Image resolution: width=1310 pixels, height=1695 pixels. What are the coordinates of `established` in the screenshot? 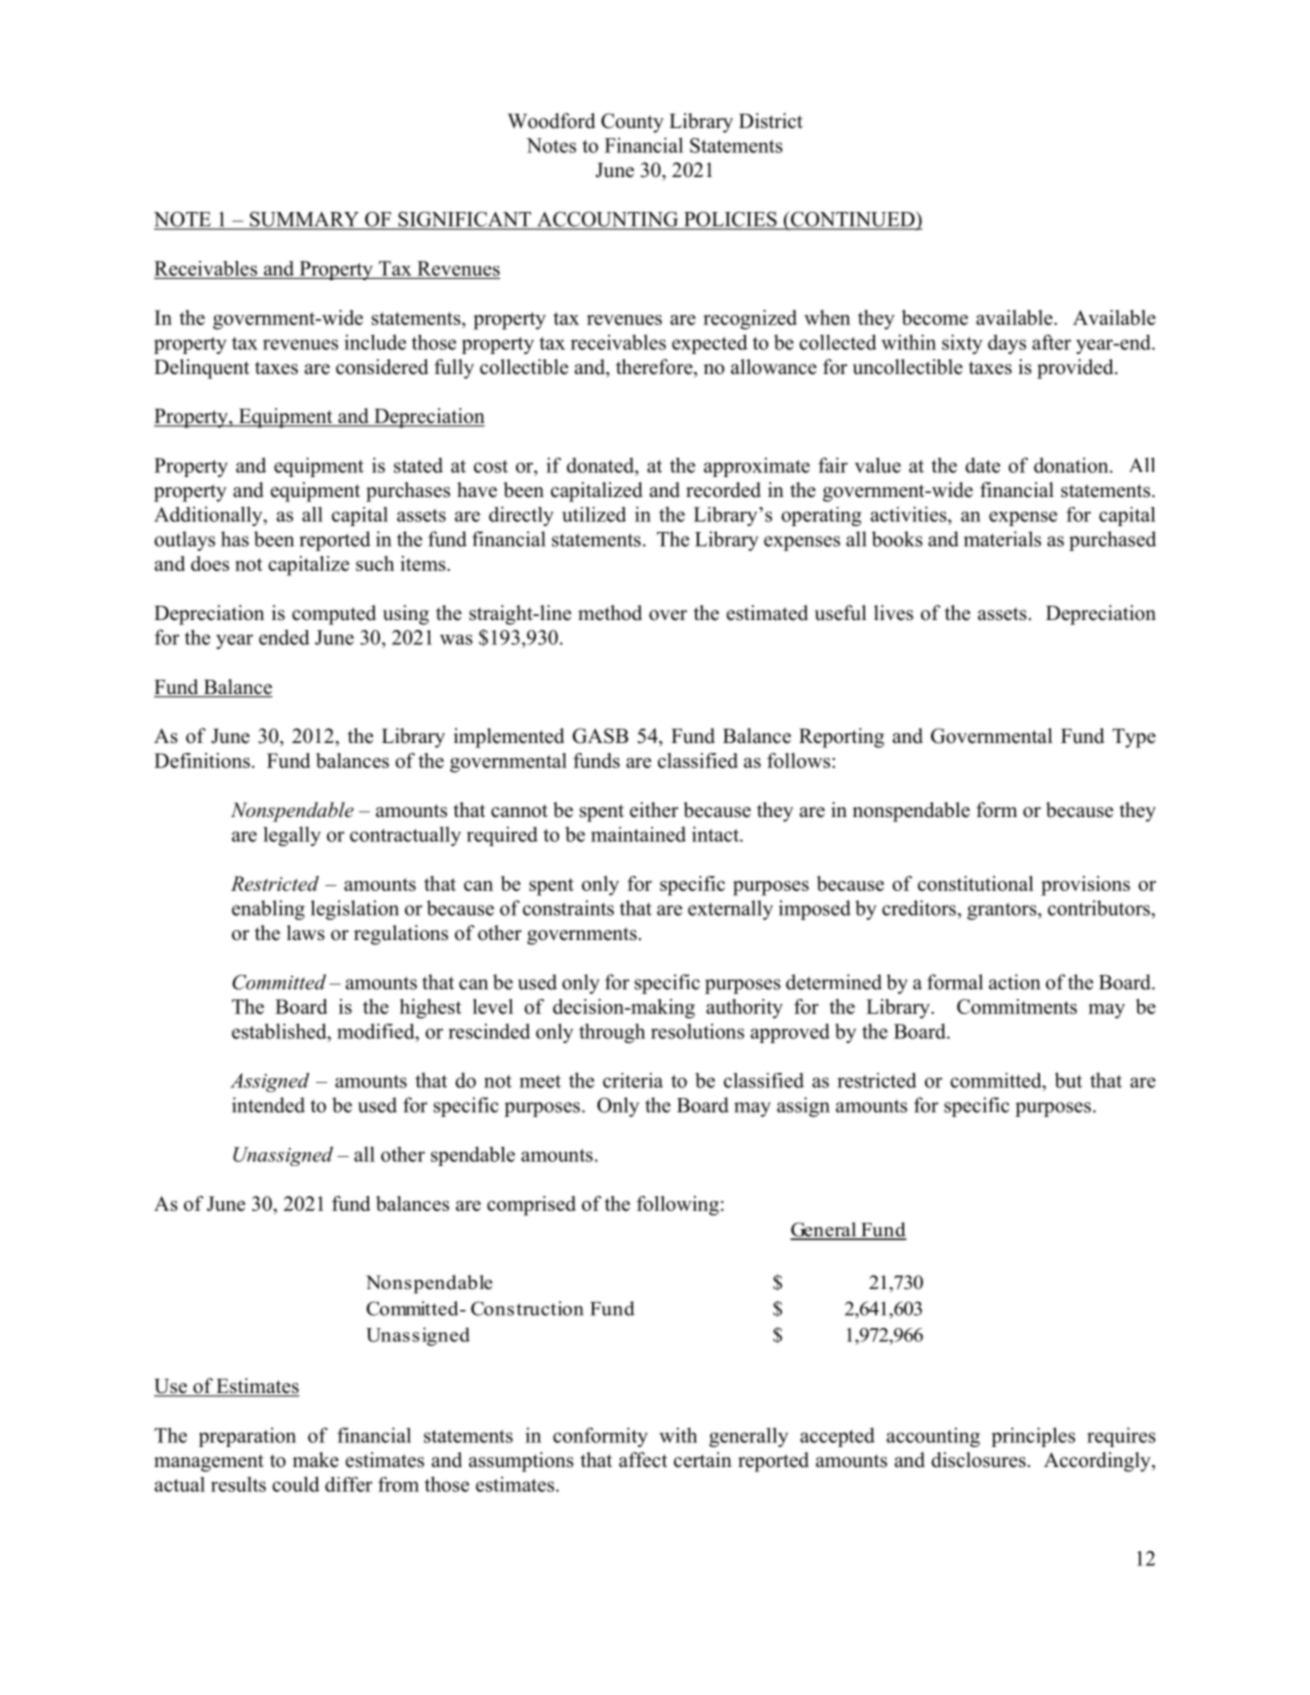 It's located at (280, 1031).
